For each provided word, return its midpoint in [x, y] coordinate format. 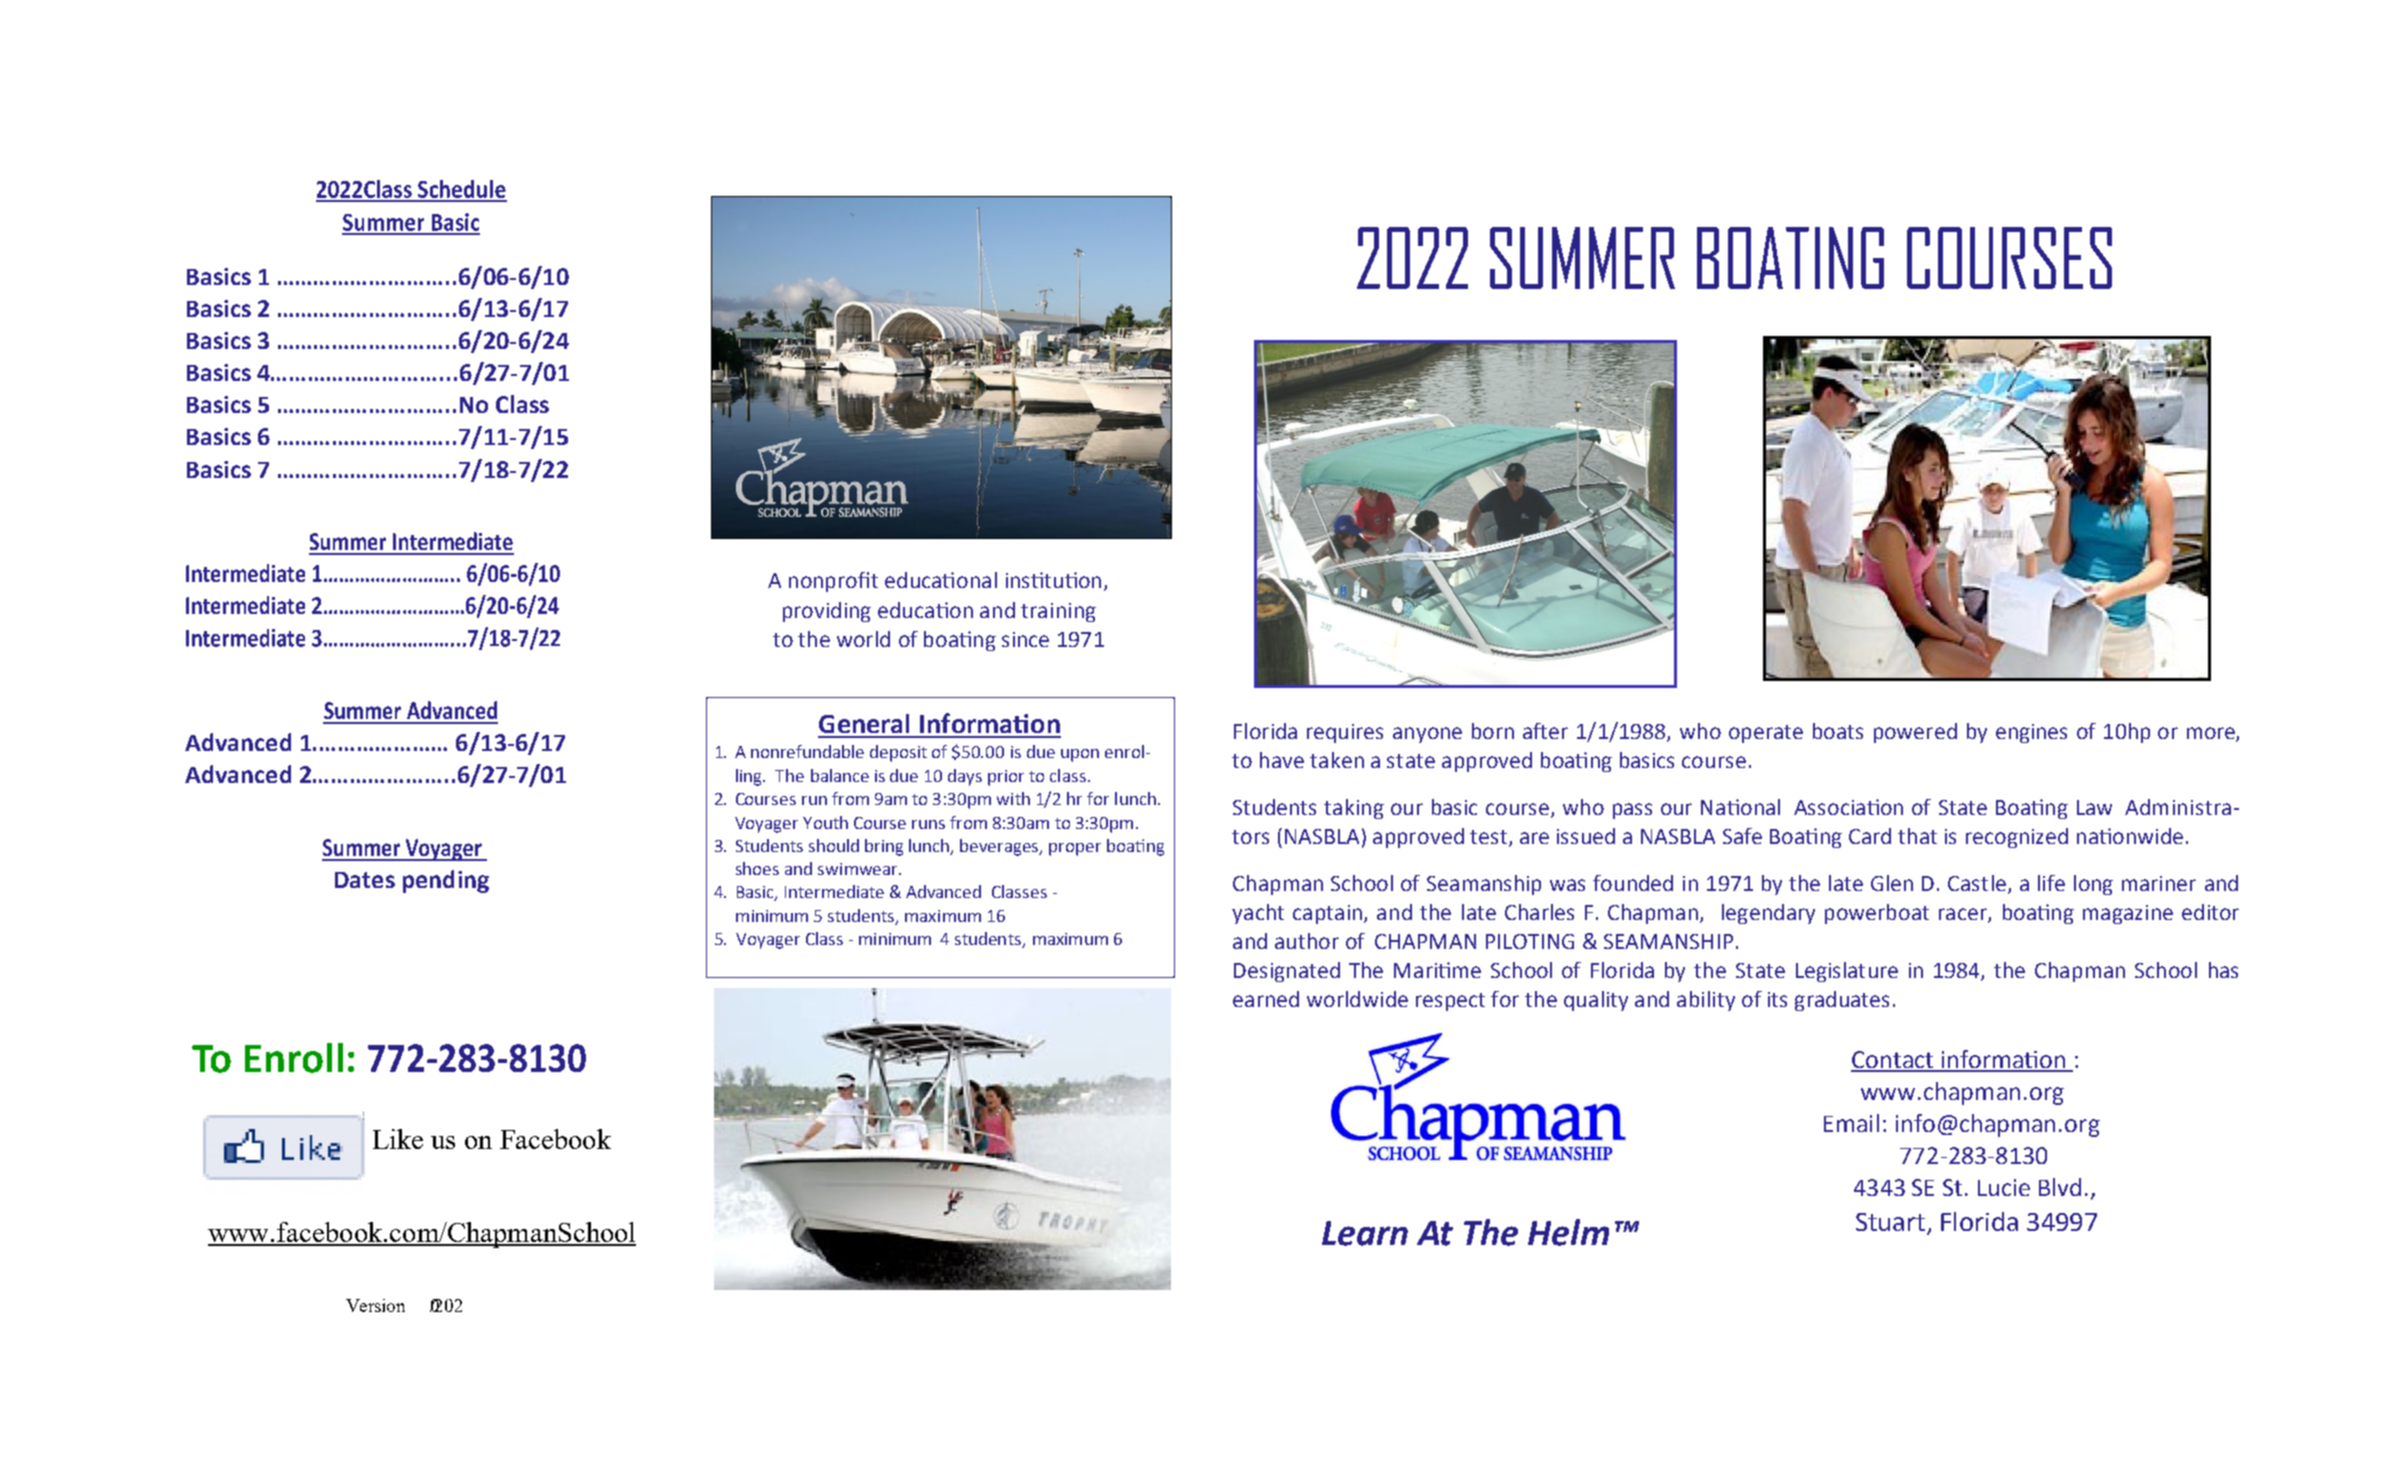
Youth [825, 822]
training [1058, 612]
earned [1266, 999]
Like [398, 1139]
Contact [1893, 1061]
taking [1354, 809]
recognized [2017, 838]
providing [827, 612]
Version [375, 1305]
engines [2031, 733]
